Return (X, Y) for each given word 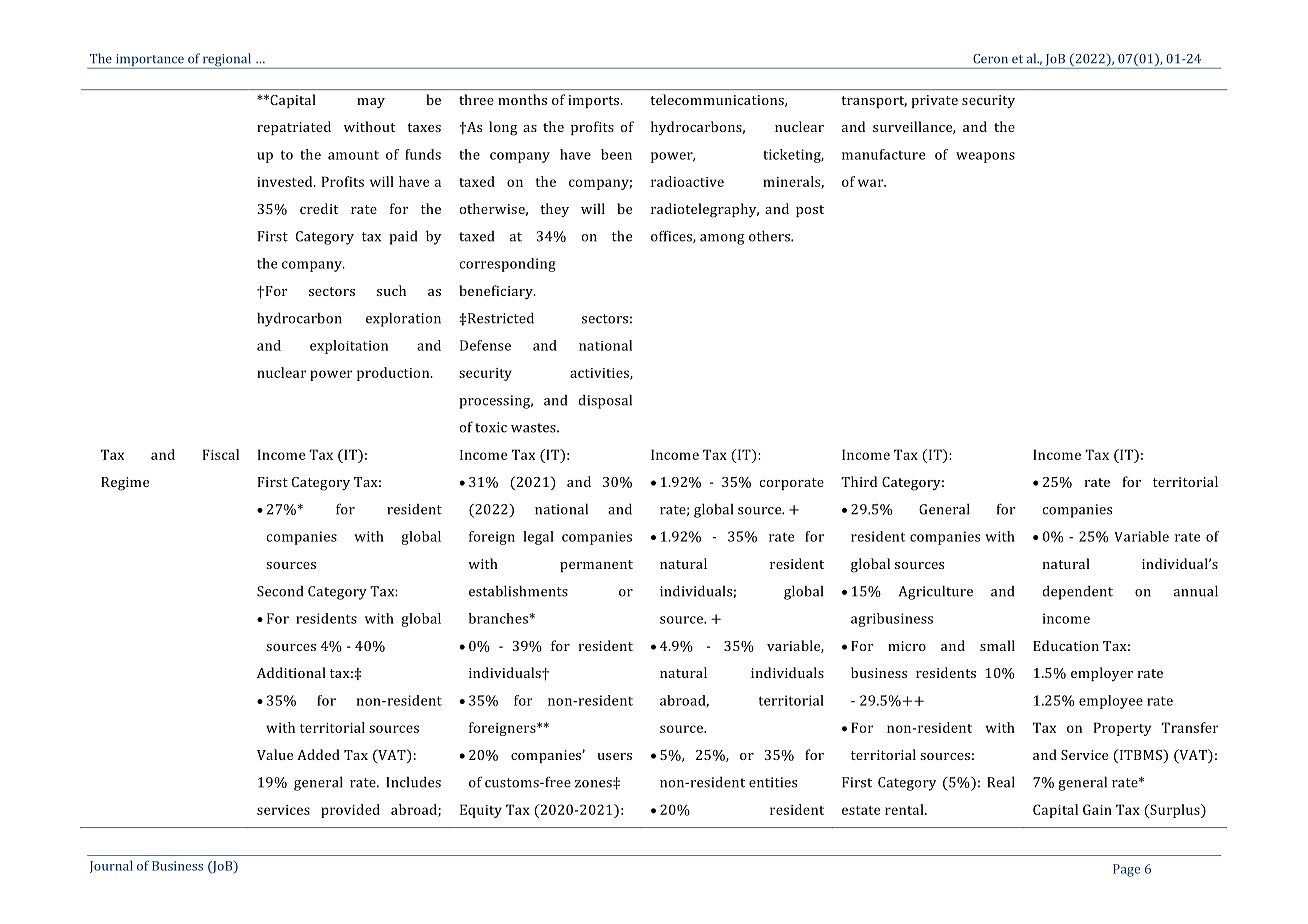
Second (280, 591)
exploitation (349, 347)
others (770, 236)
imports (595, 101)
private (934, 101)
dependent (1077, 592)
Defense (485, 345)
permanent (596, 566)
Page (1126, 870)
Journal (111, 867)
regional (227, 61)
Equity (481, 811)
